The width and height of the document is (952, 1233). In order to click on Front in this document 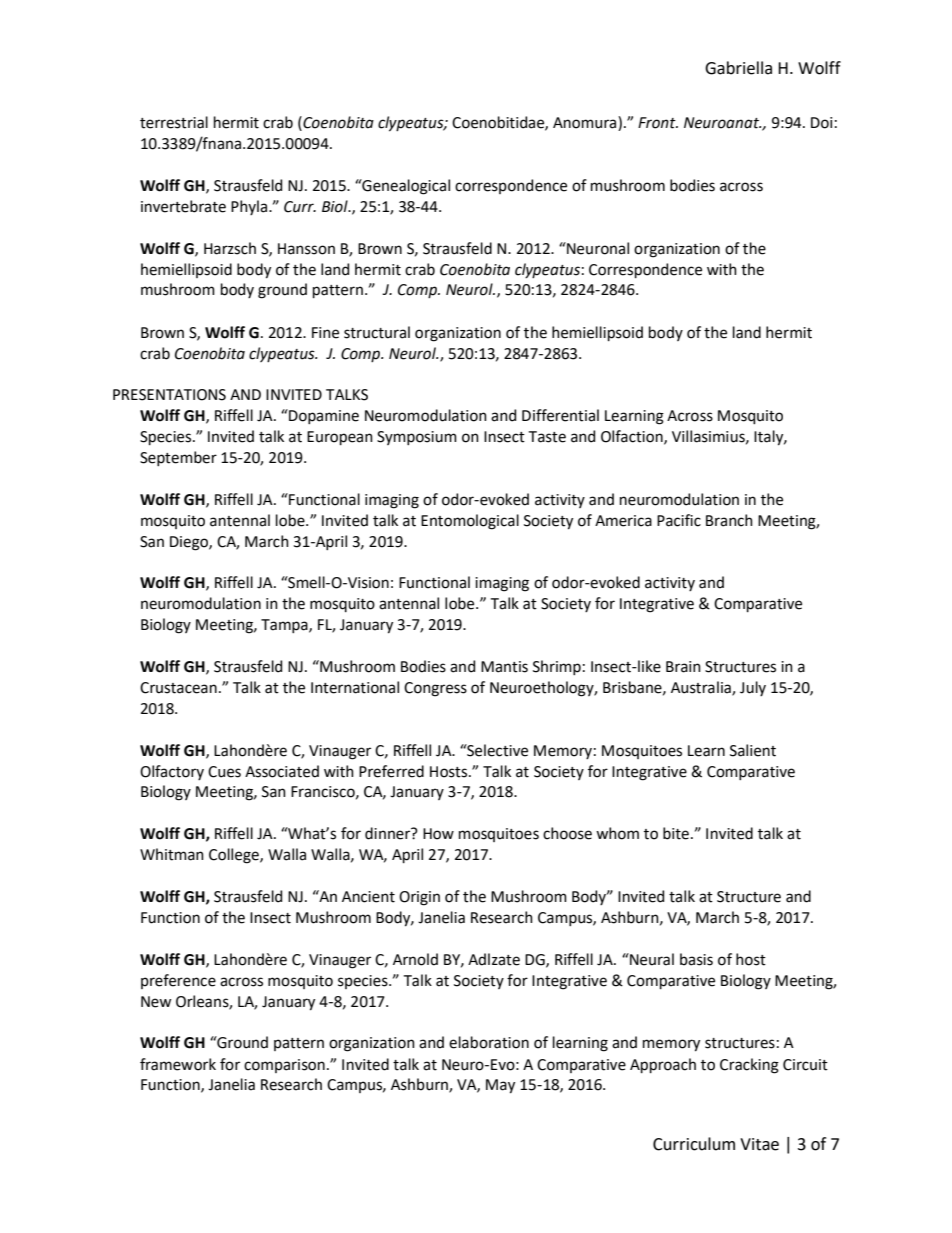, I will do `click(658, 123)`.
